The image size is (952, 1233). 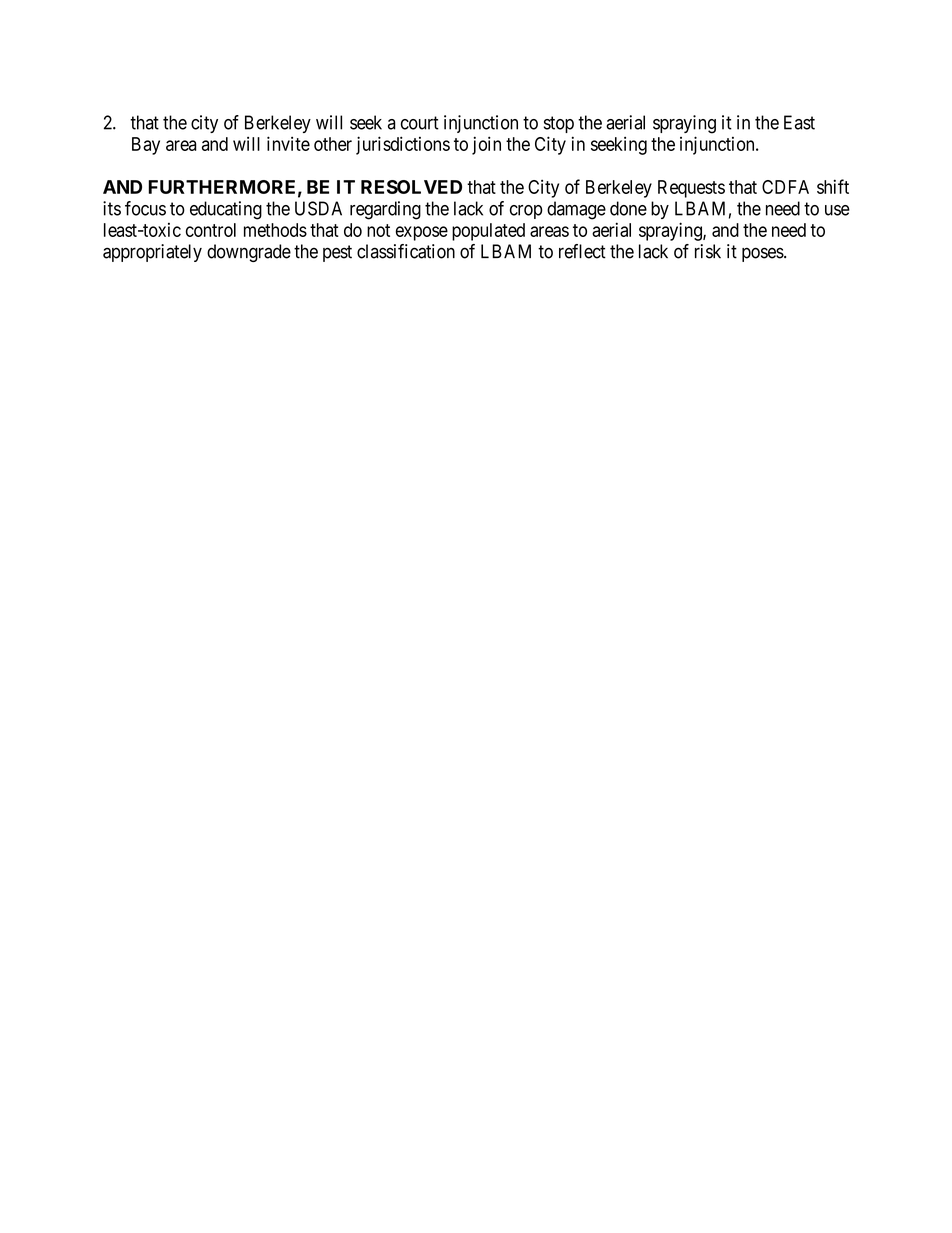 What do you see at coordinates (837, 210) in the document?
I see `use` at bounding box center [837, 210].
